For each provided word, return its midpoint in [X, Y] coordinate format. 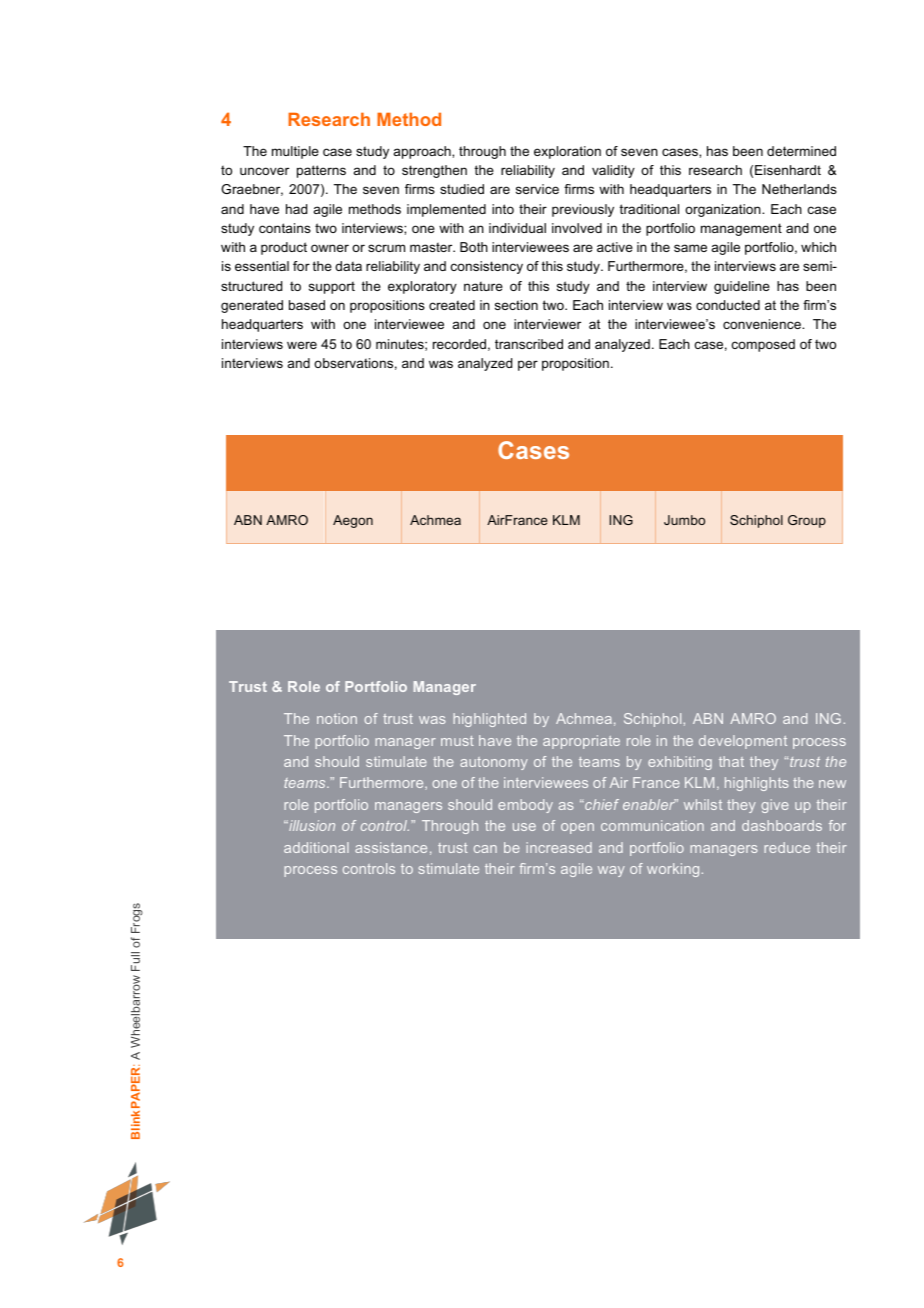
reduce [787, 847]
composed [763, 345]
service [537, 189]
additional [316, 847]
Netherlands [799, 189]
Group [807, 521]
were [302, 345]
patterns [321, 171]
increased [559, 847]
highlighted [489, 720]
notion [337, 718]
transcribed [529, 344]
